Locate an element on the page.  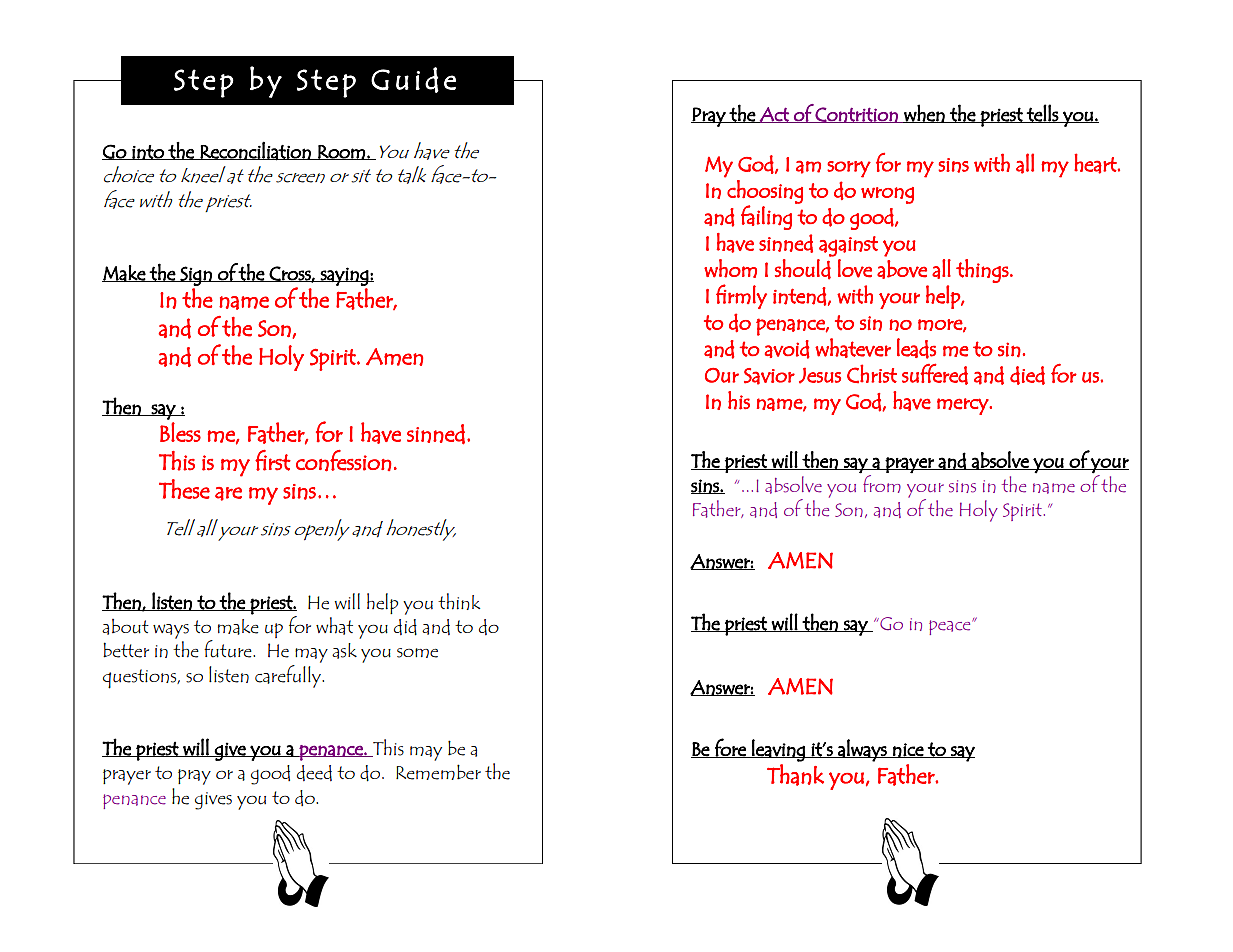
deed is located at coordinates (314, 773).
